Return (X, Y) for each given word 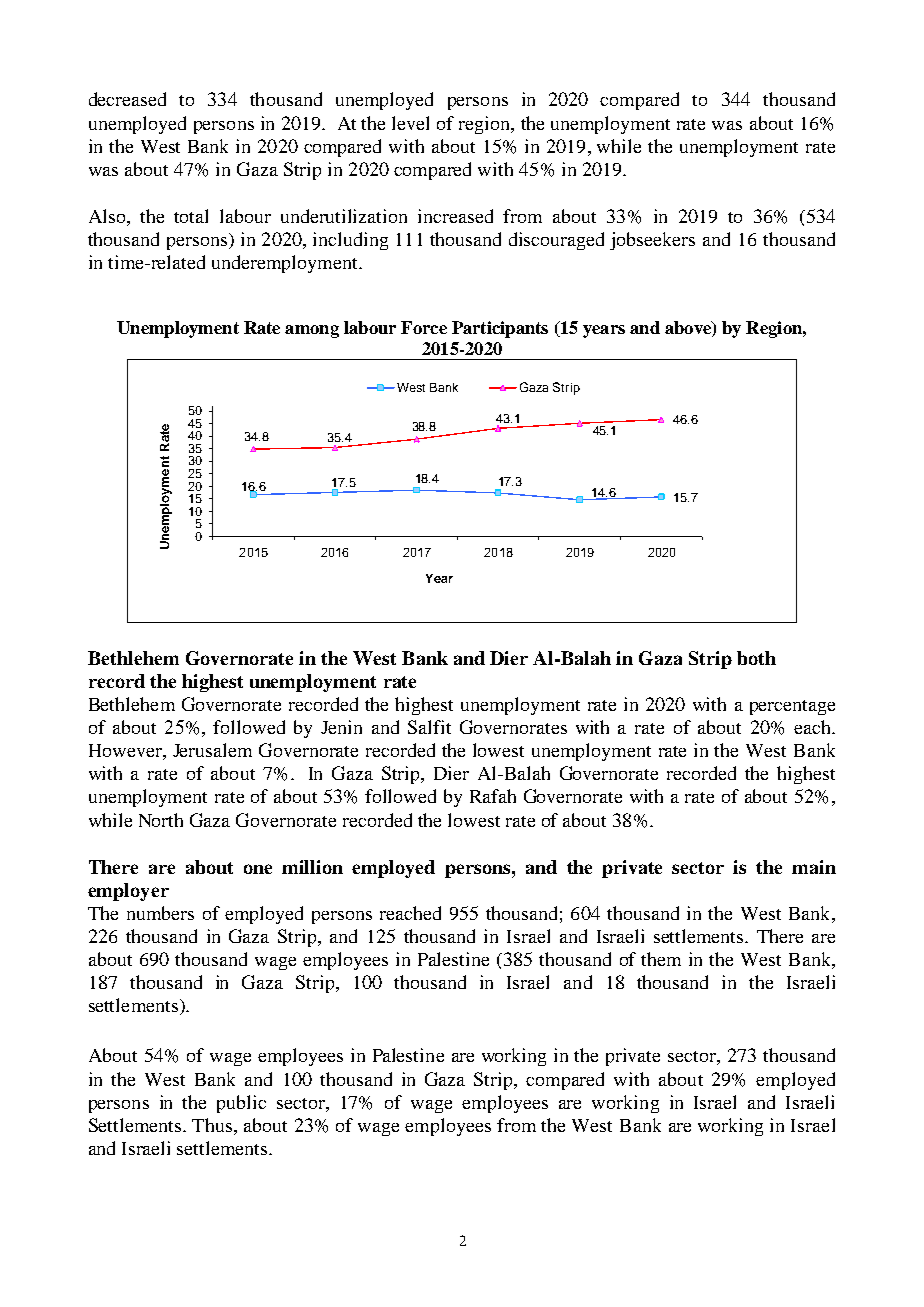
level (410, 123)
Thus (212, 1125)
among (312, 331)
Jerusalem (212, 750)
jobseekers (652, 241)
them (661, 959)
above (689, 329)
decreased (127, 99)
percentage (792, 707)
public (241, 1104)
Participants (500, 329)
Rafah (493, 796)
